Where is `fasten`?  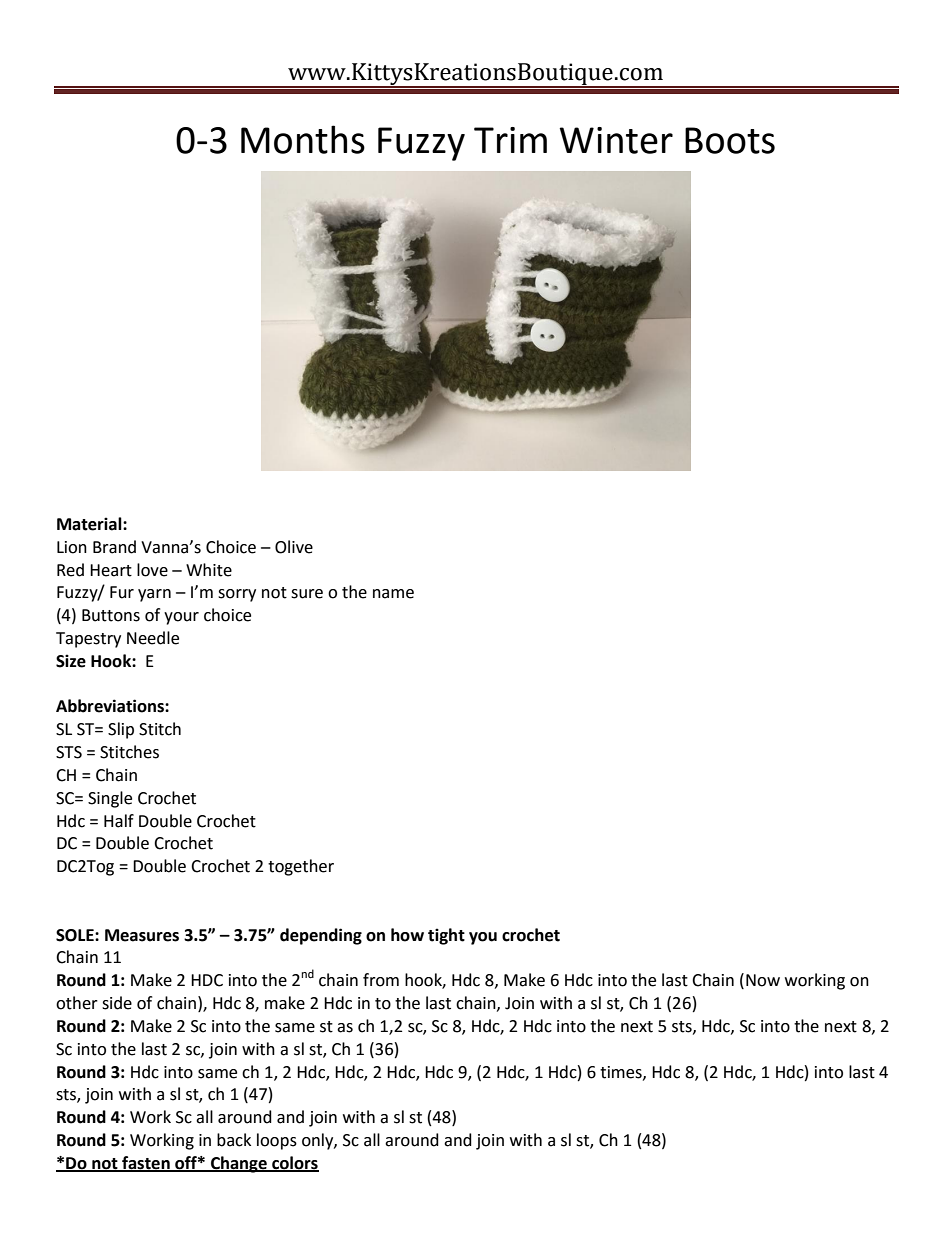
fasten is located at coordinates (146, 1163).
